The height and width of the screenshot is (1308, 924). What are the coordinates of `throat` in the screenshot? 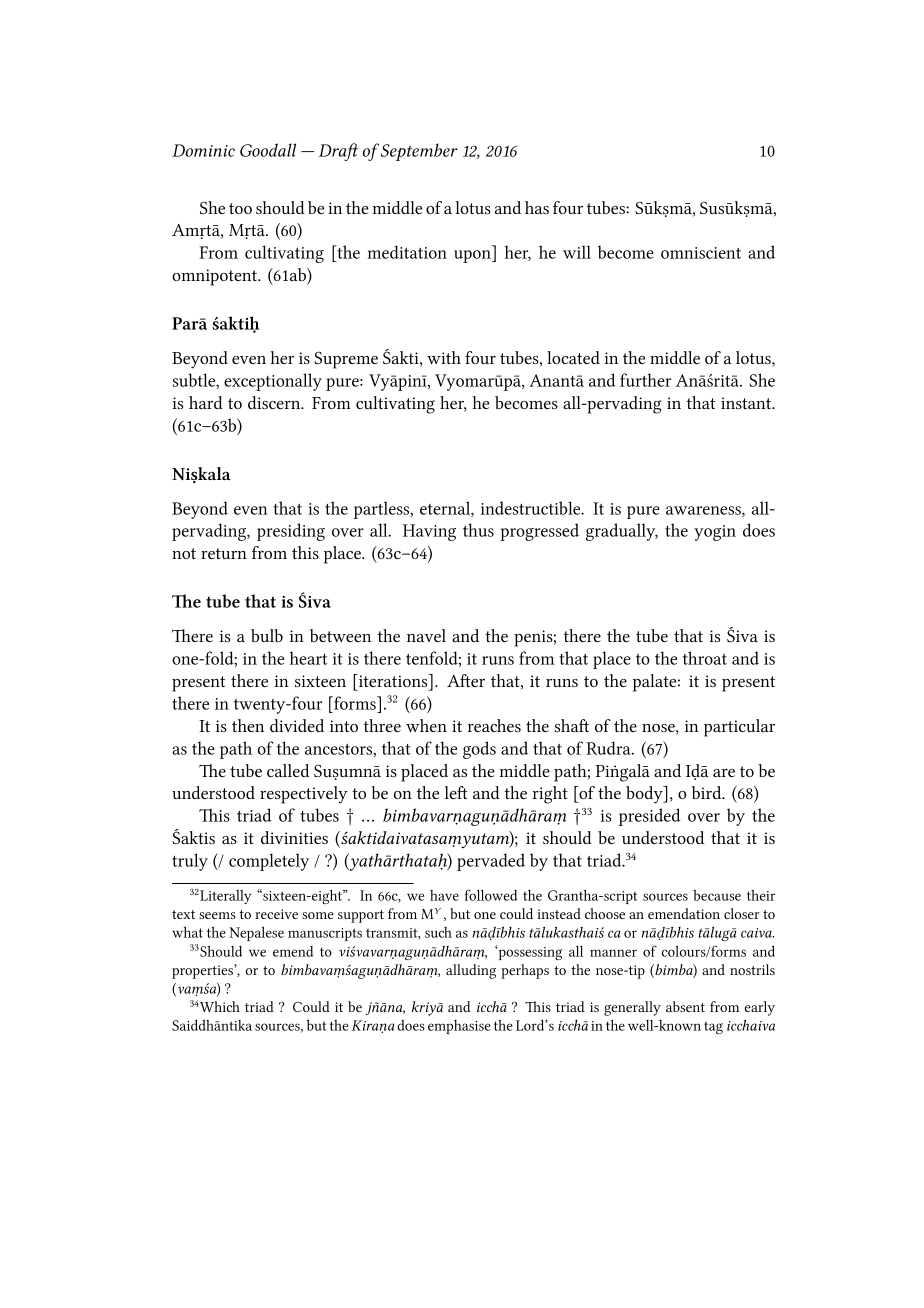 It's located at (705, 658).
